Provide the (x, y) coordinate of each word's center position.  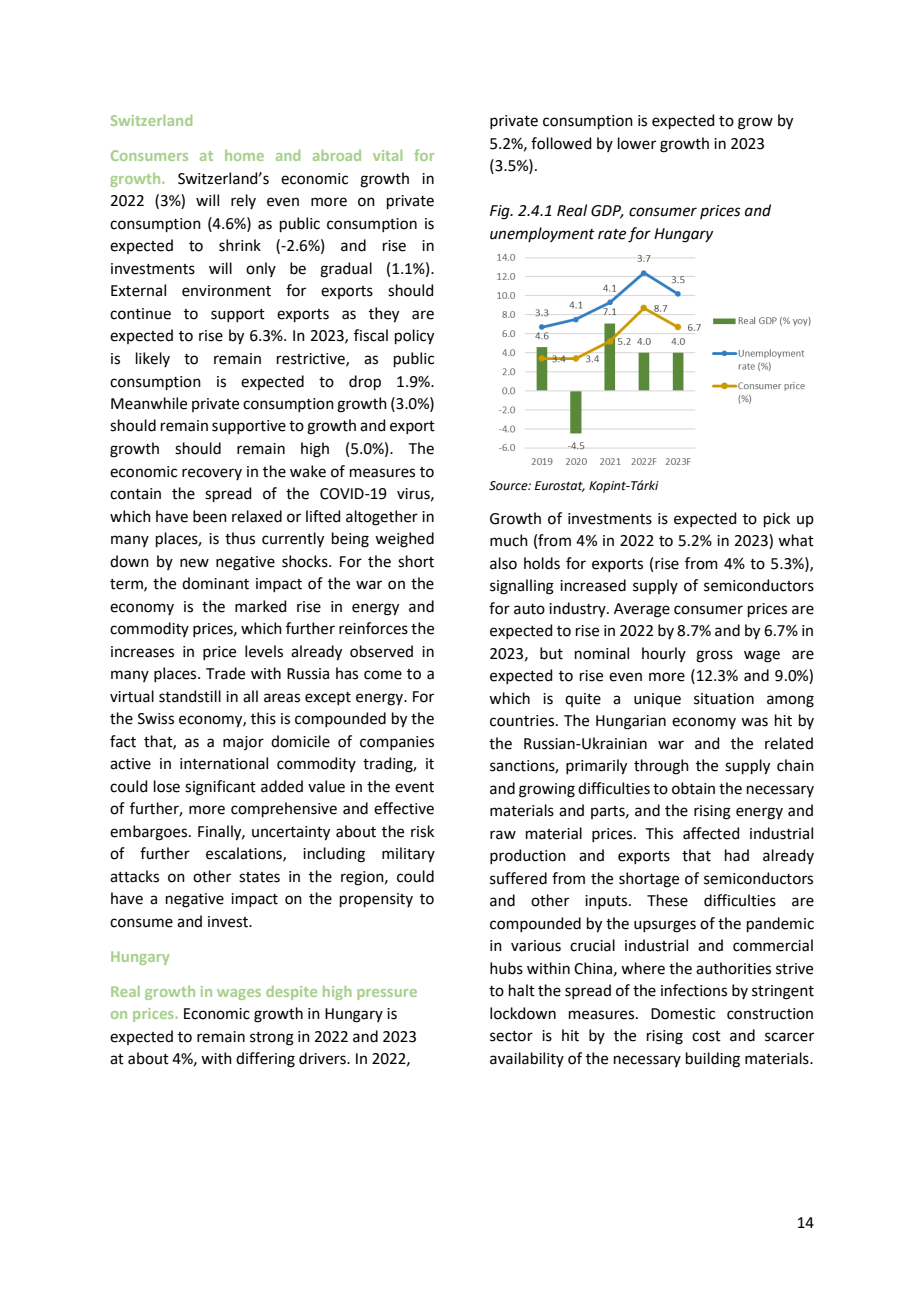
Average (642, 610)
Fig (501, 212)
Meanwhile (149, 403)
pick (777, 519)
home (244, 155)
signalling (522, 587)
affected (711, 833)
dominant (215, 583)
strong (272, 1039)
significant (220, 788)
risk (422, 831)
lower (637, 143)
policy (414, 337)
